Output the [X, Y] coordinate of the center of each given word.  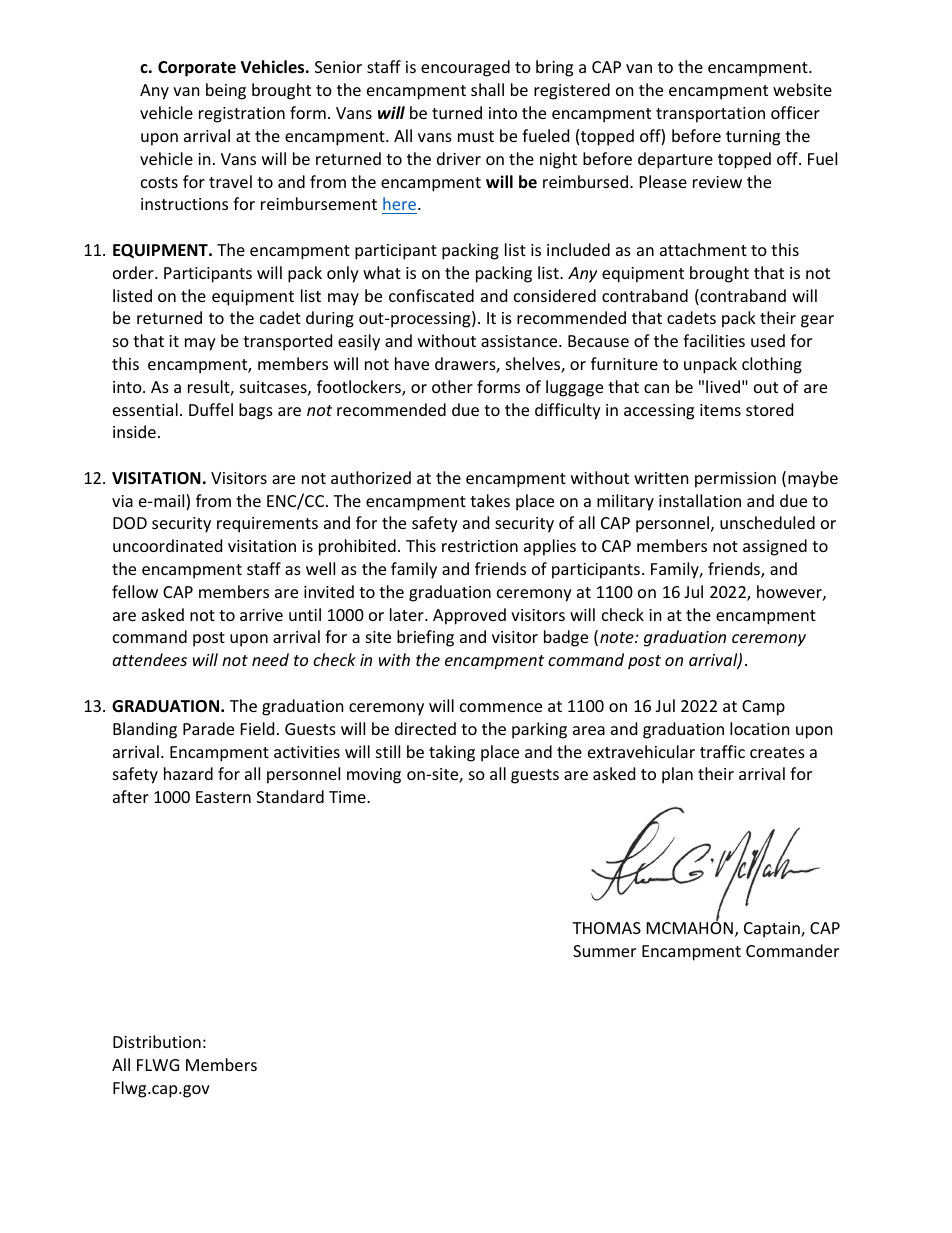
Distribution [157, 1041]
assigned [775, 547]
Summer [604, 951]
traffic [722, 751]
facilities [714, 340]
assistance [520, 341]
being [226, 91]
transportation [710, 115]
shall [487, 89]
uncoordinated [167, 545]
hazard [188, 773]
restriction [480, 546]
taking [452, 753]
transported [287, 342]
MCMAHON [690, 927]
